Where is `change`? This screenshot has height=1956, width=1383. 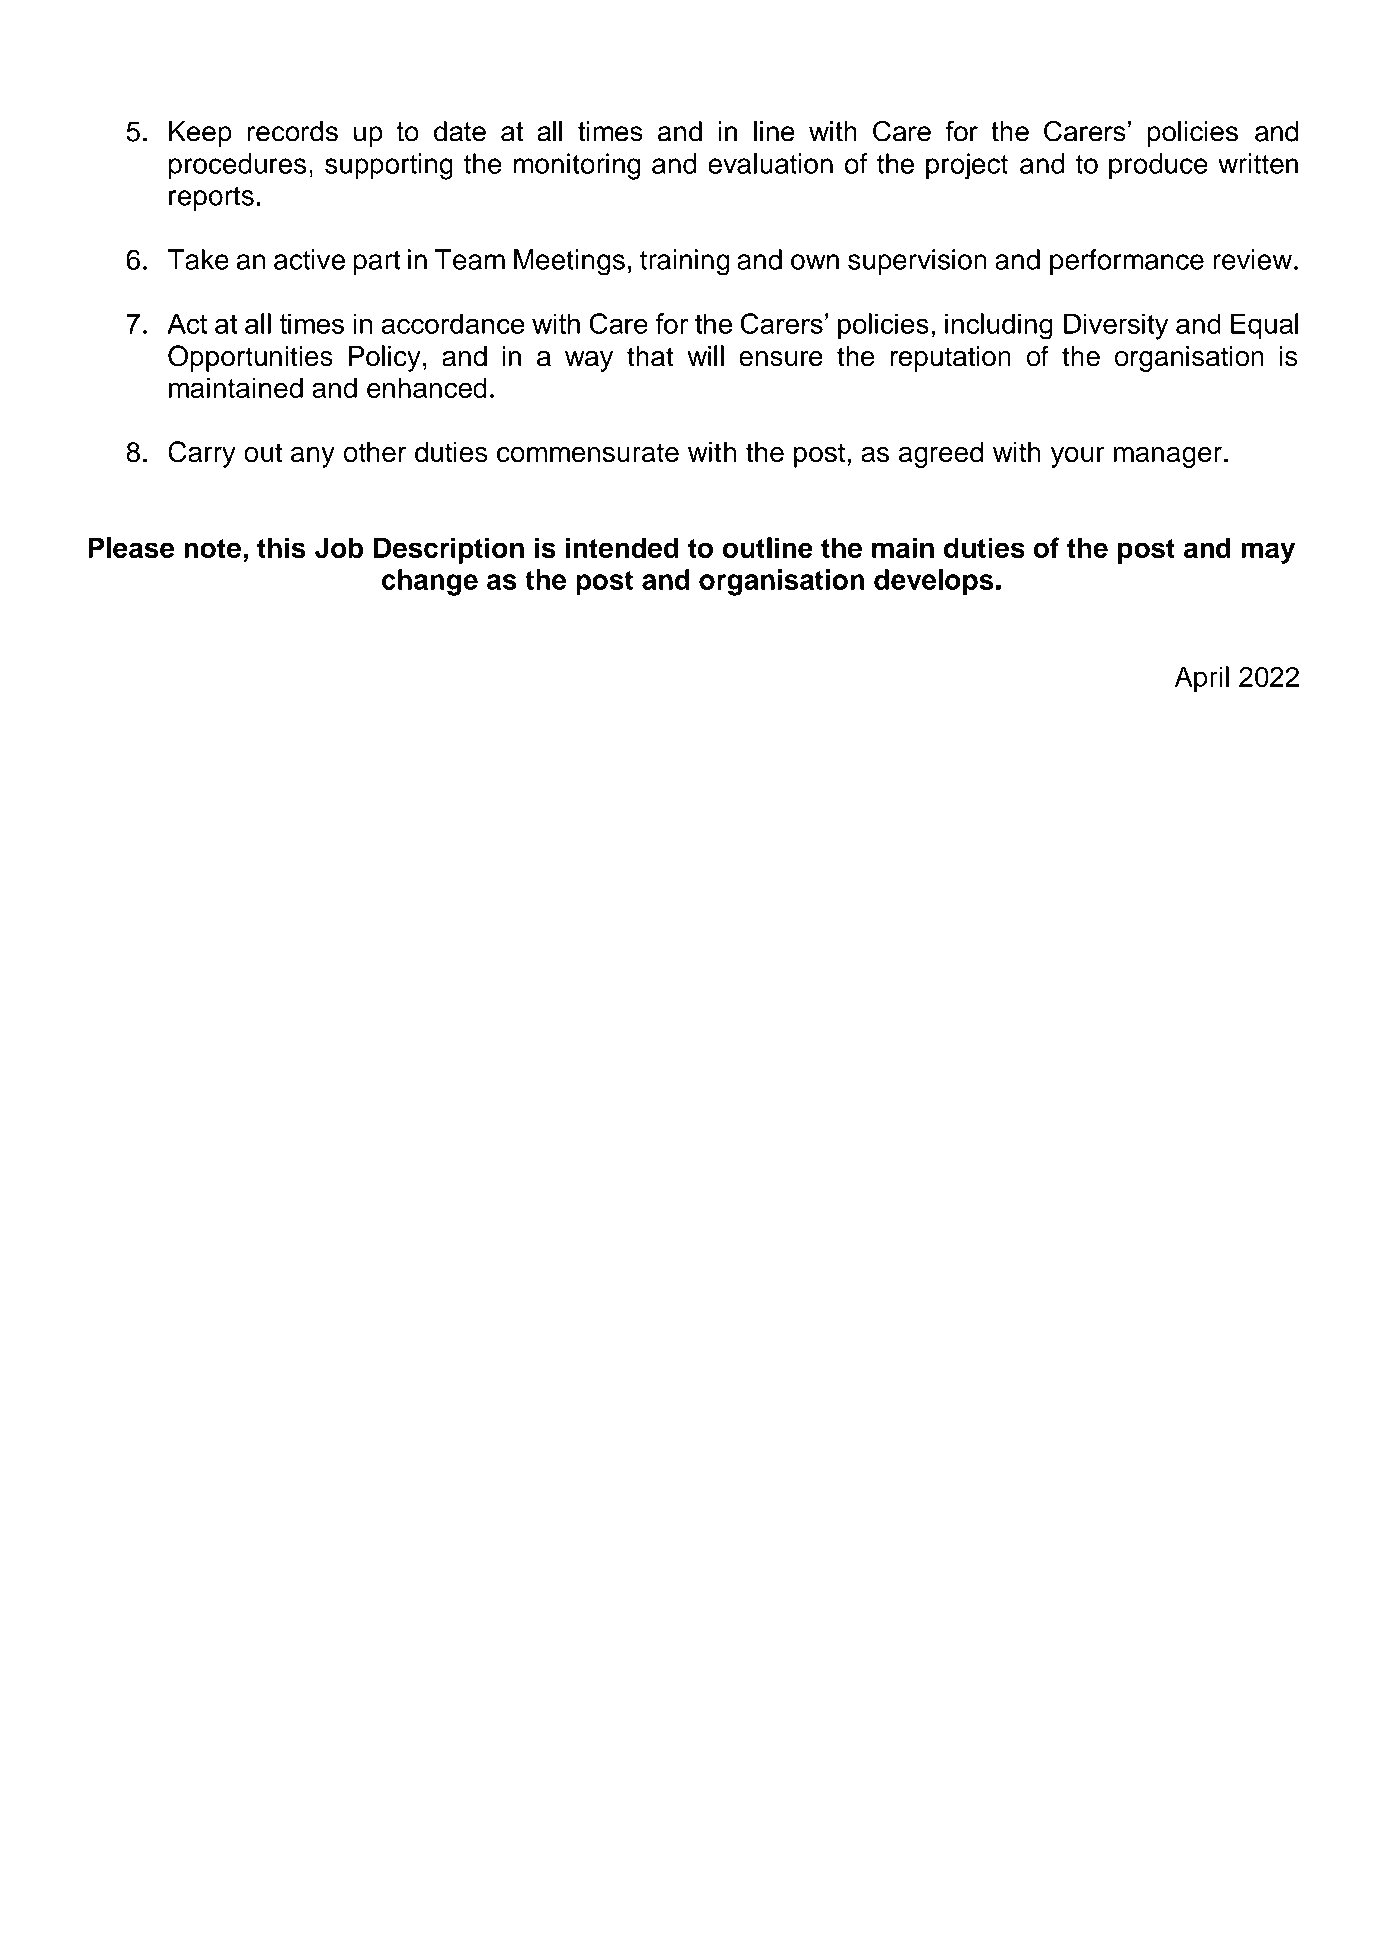
change is located at coordinates (430, 582).
